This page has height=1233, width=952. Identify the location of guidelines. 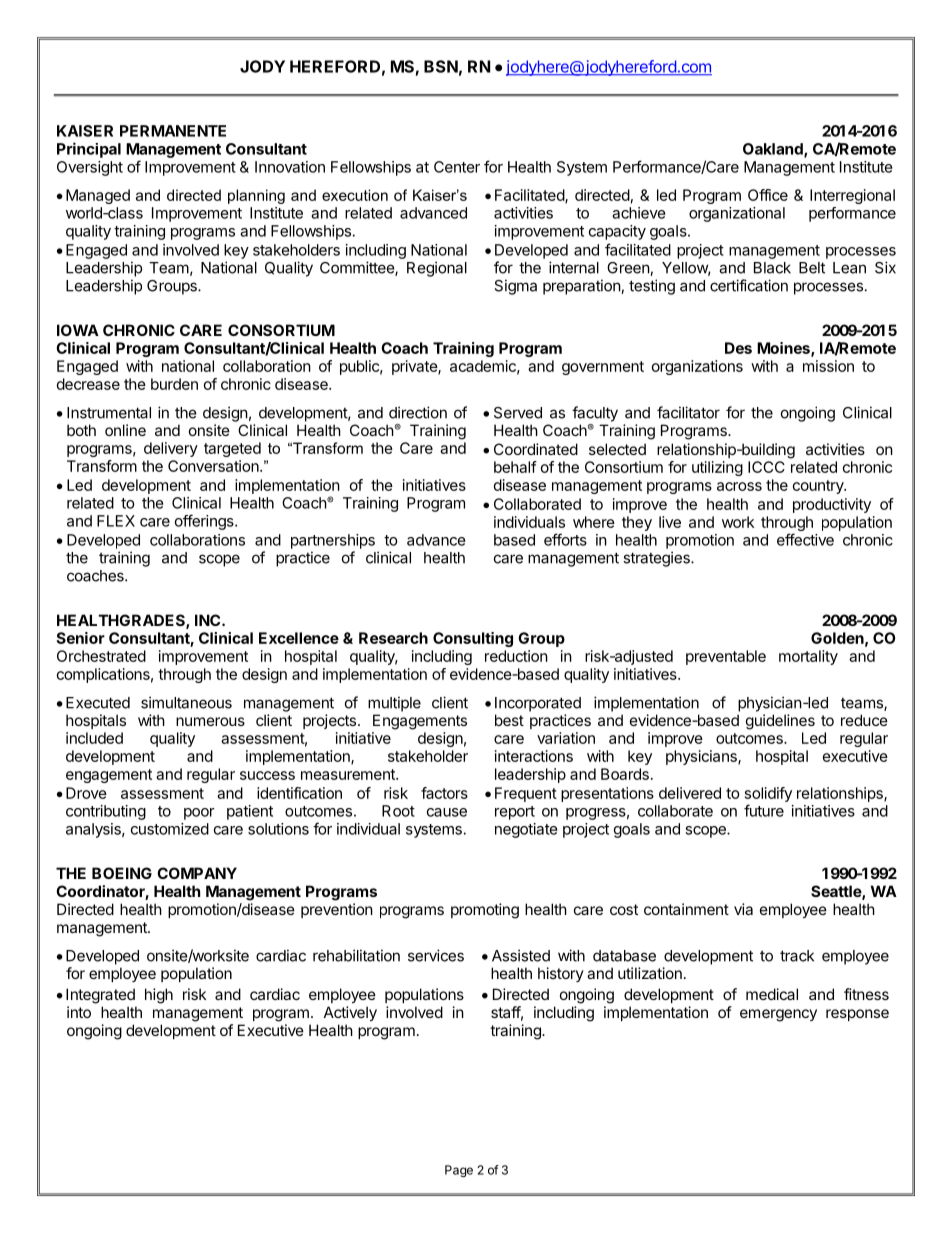
(780, 722).
